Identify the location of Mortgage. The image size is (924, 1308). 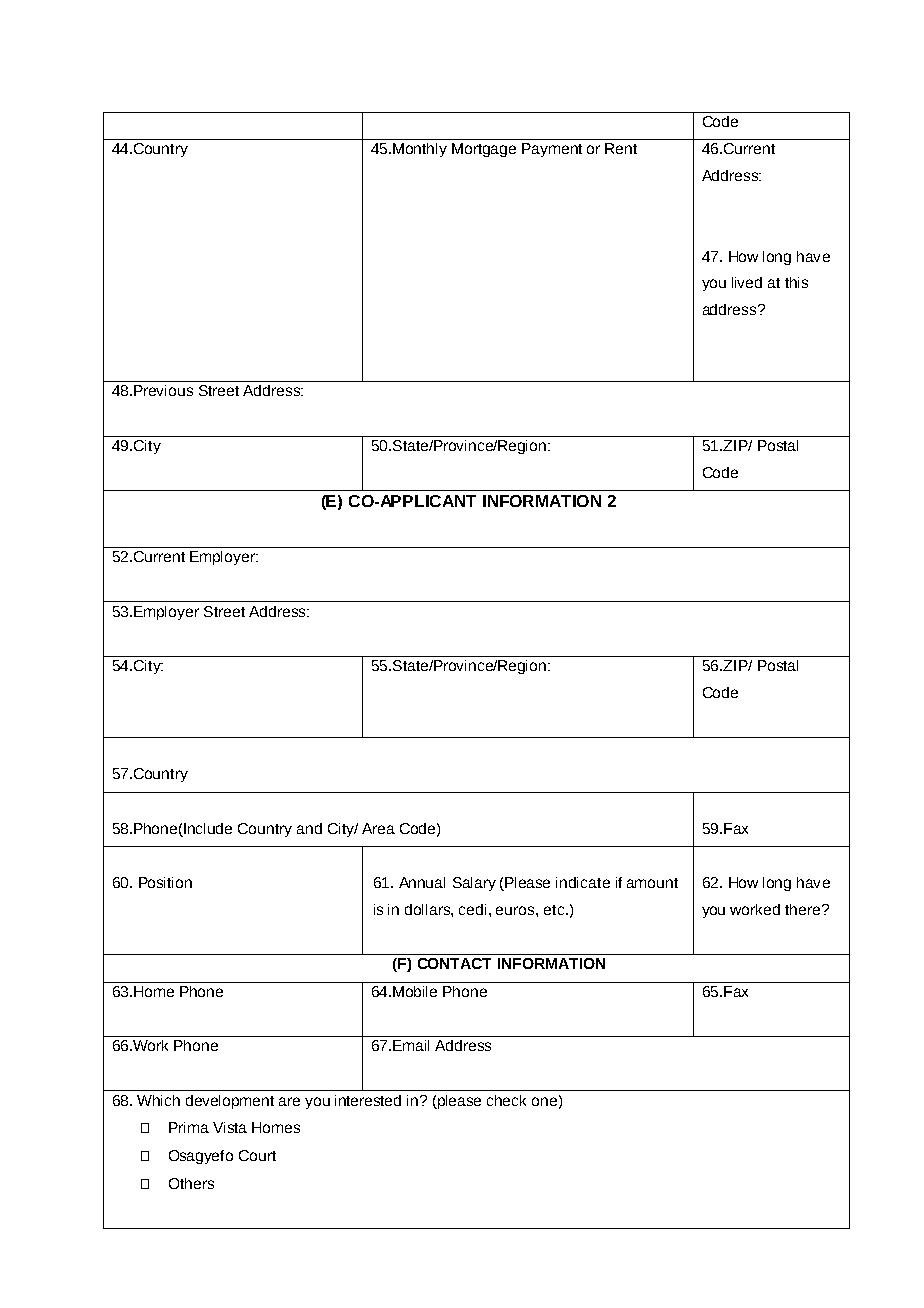
(484, 150).
